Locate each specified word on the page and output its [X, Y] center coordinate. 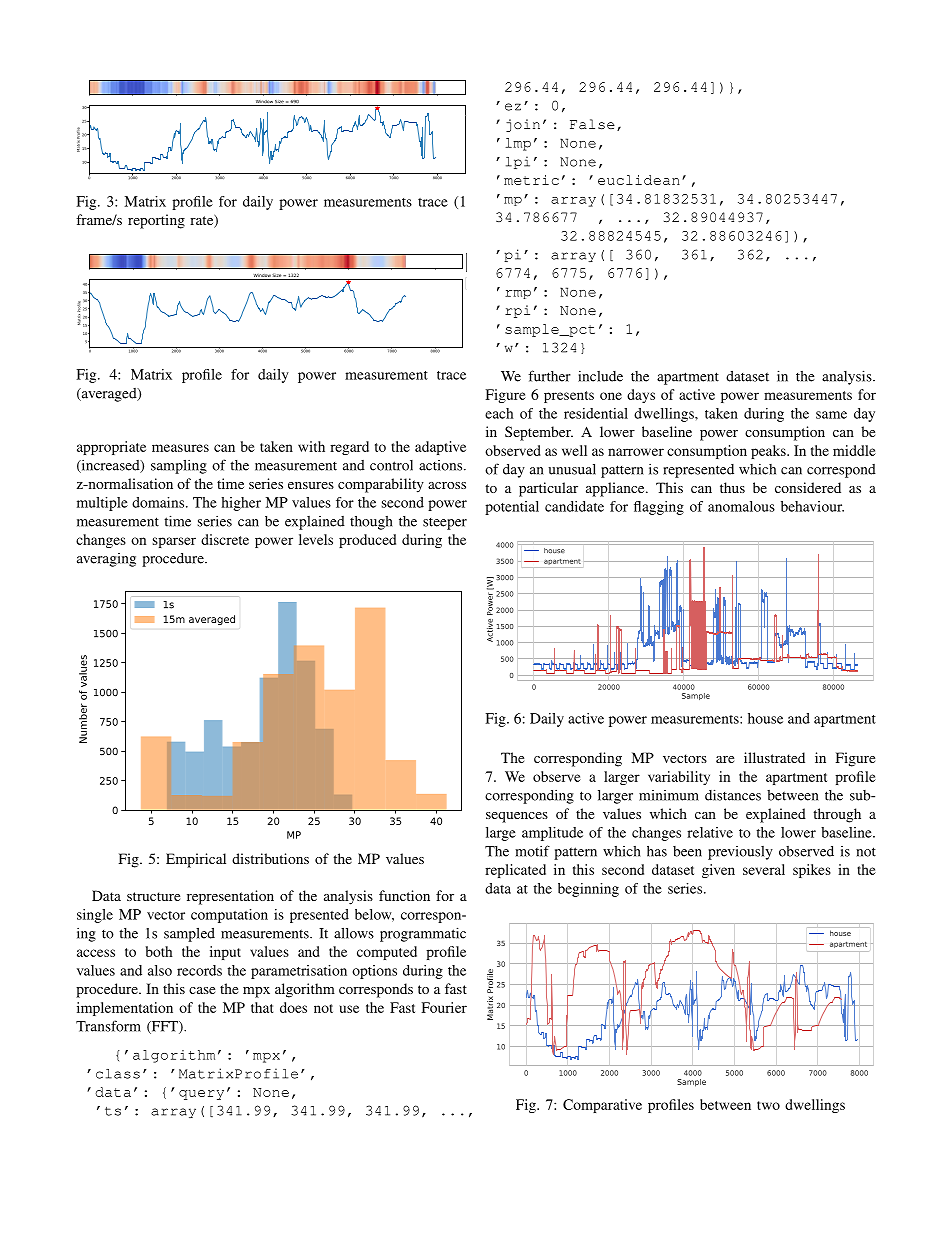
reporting [156, 221]
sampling [179, 466]
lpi [518, 162]
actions [442, 465]
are [725, 759]
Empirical [196, 860]
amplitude [552, 834]
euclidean [639, 180]
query [201, 1095]
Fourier [444, 1007]
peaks [769, 452]
